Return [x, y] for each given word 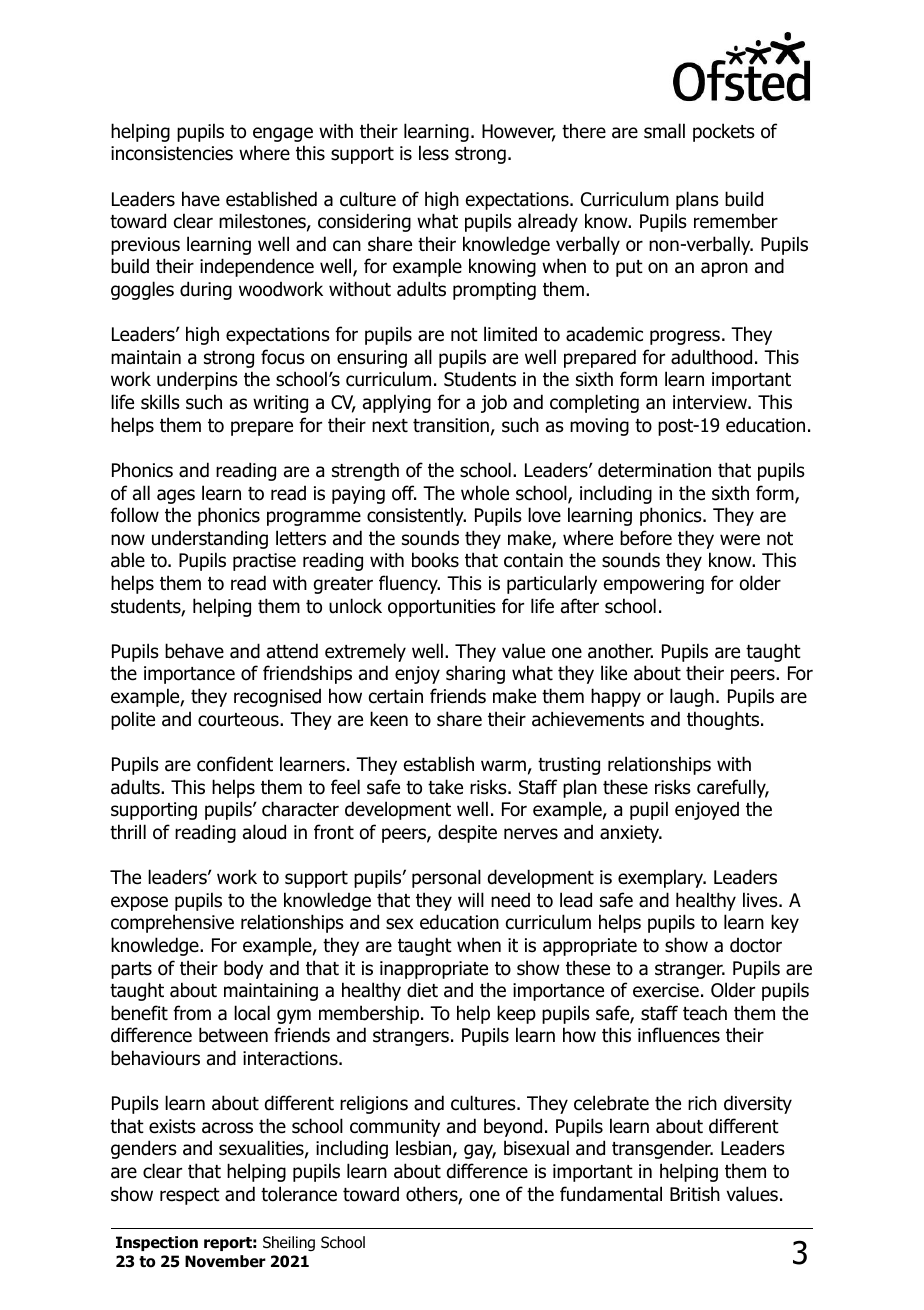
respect [190, 1196]
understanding [210, 539]
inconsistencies [172, 153]
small [664, 131]
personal [446, 878]
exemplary [662, 878]
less [434, 153]
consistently [416, 516]
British [695, 1194]
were [740, 540]
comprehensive [172, 923]
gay [480, 1151]
